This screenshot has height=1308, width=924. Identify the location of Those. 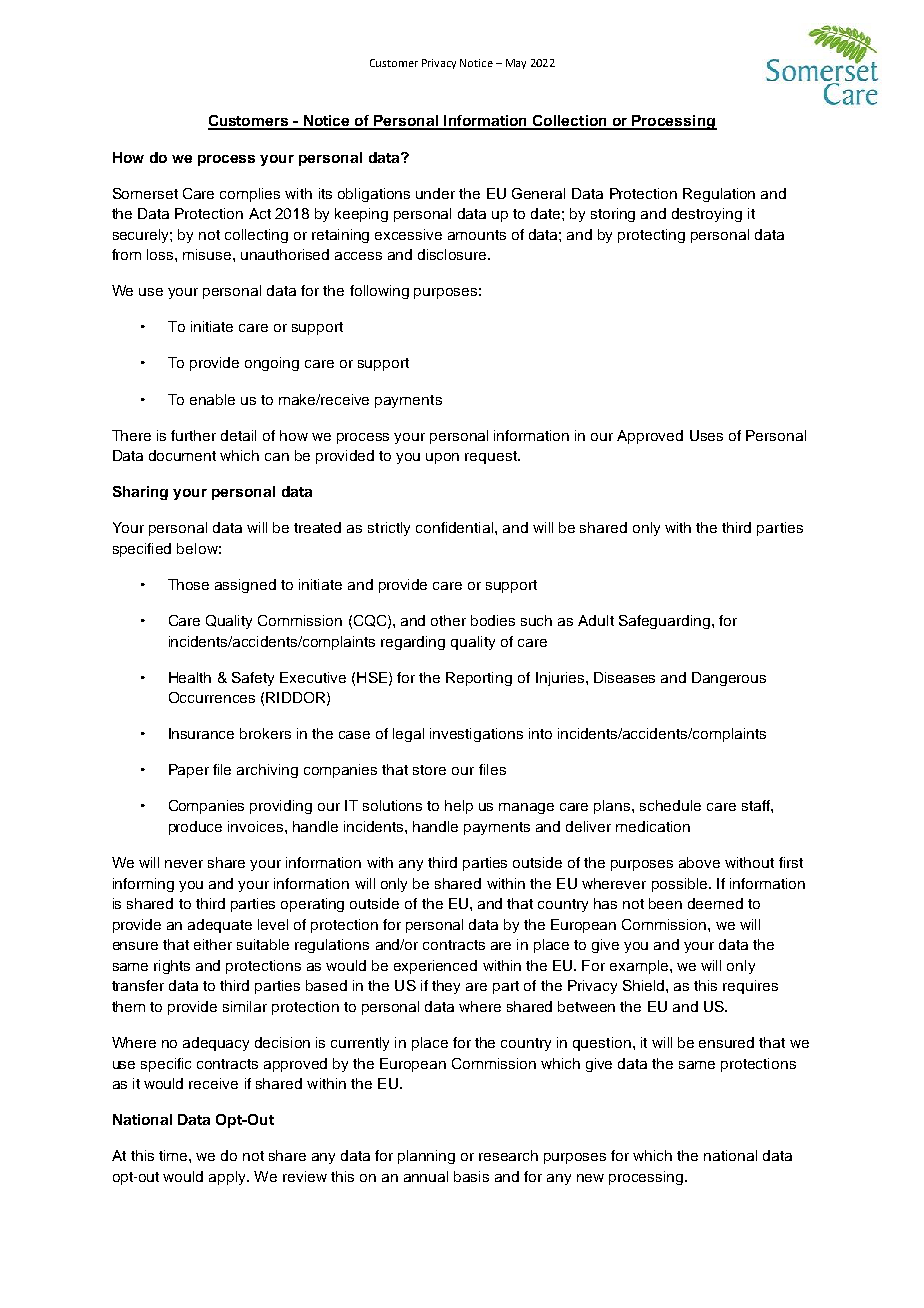
(188, 584).
